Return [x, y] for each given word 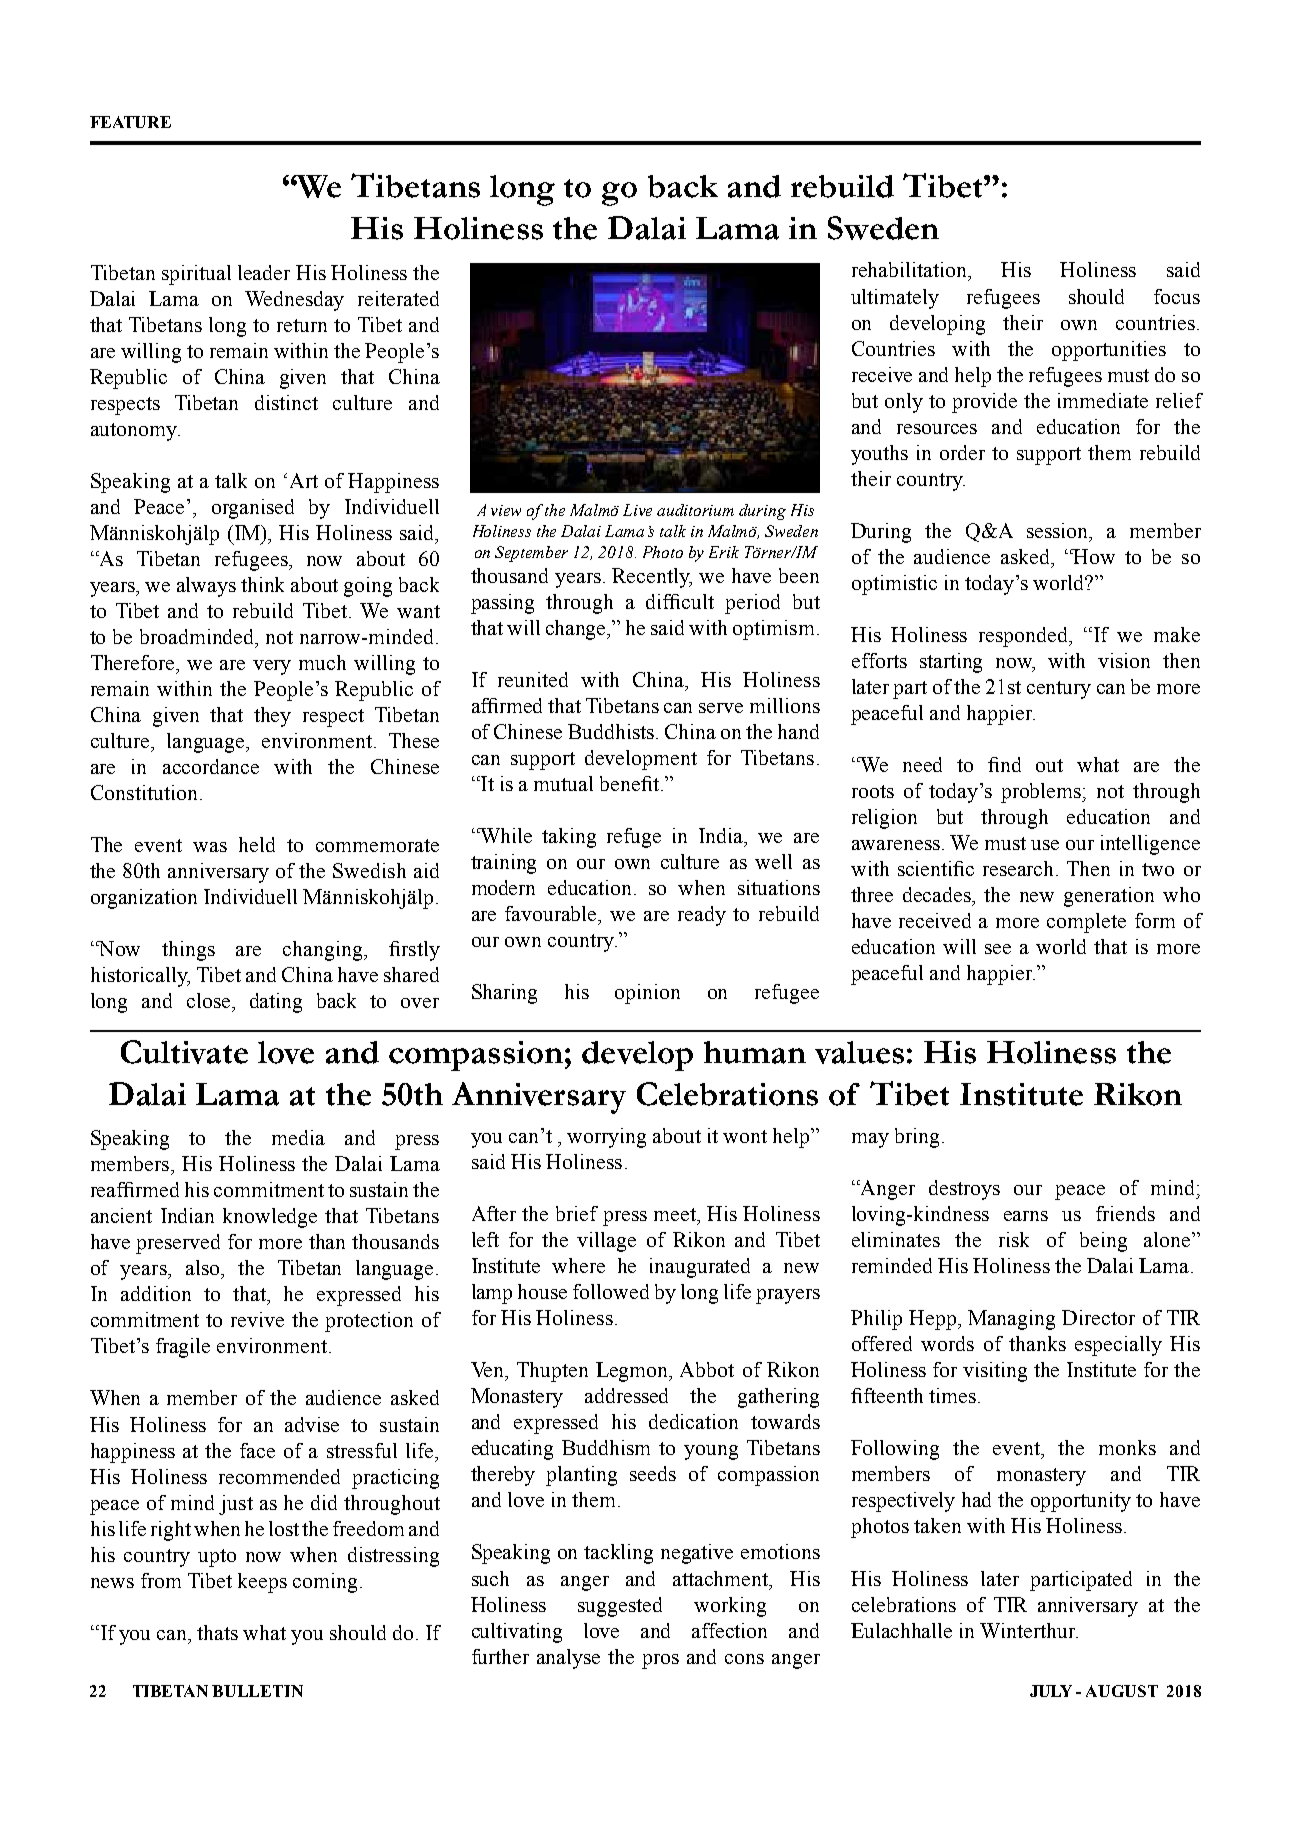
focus [1177, 296]
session [1059, 532]
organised [253, 509]
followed [611, 1291]
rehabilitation [910, 269]
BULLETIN [257, 1691]
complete [1086, 923]
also [204, 1267]
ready [702, 916]
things [188, 951]
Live [637, 510]
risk [1014, 1239]
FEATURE [130, 122]
